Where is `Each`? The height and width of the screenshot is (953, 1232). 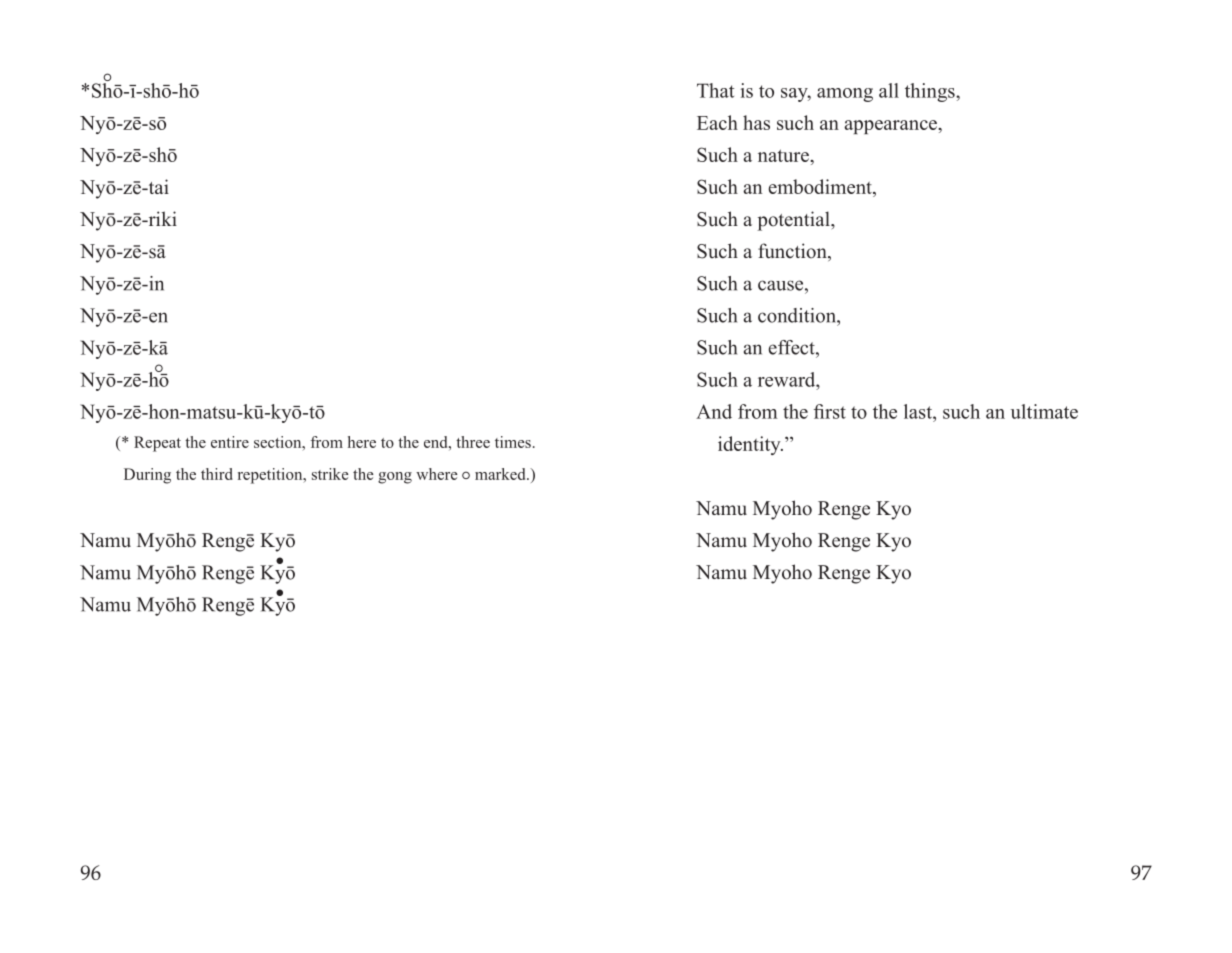
Each is located at coordinates (717, 122).
